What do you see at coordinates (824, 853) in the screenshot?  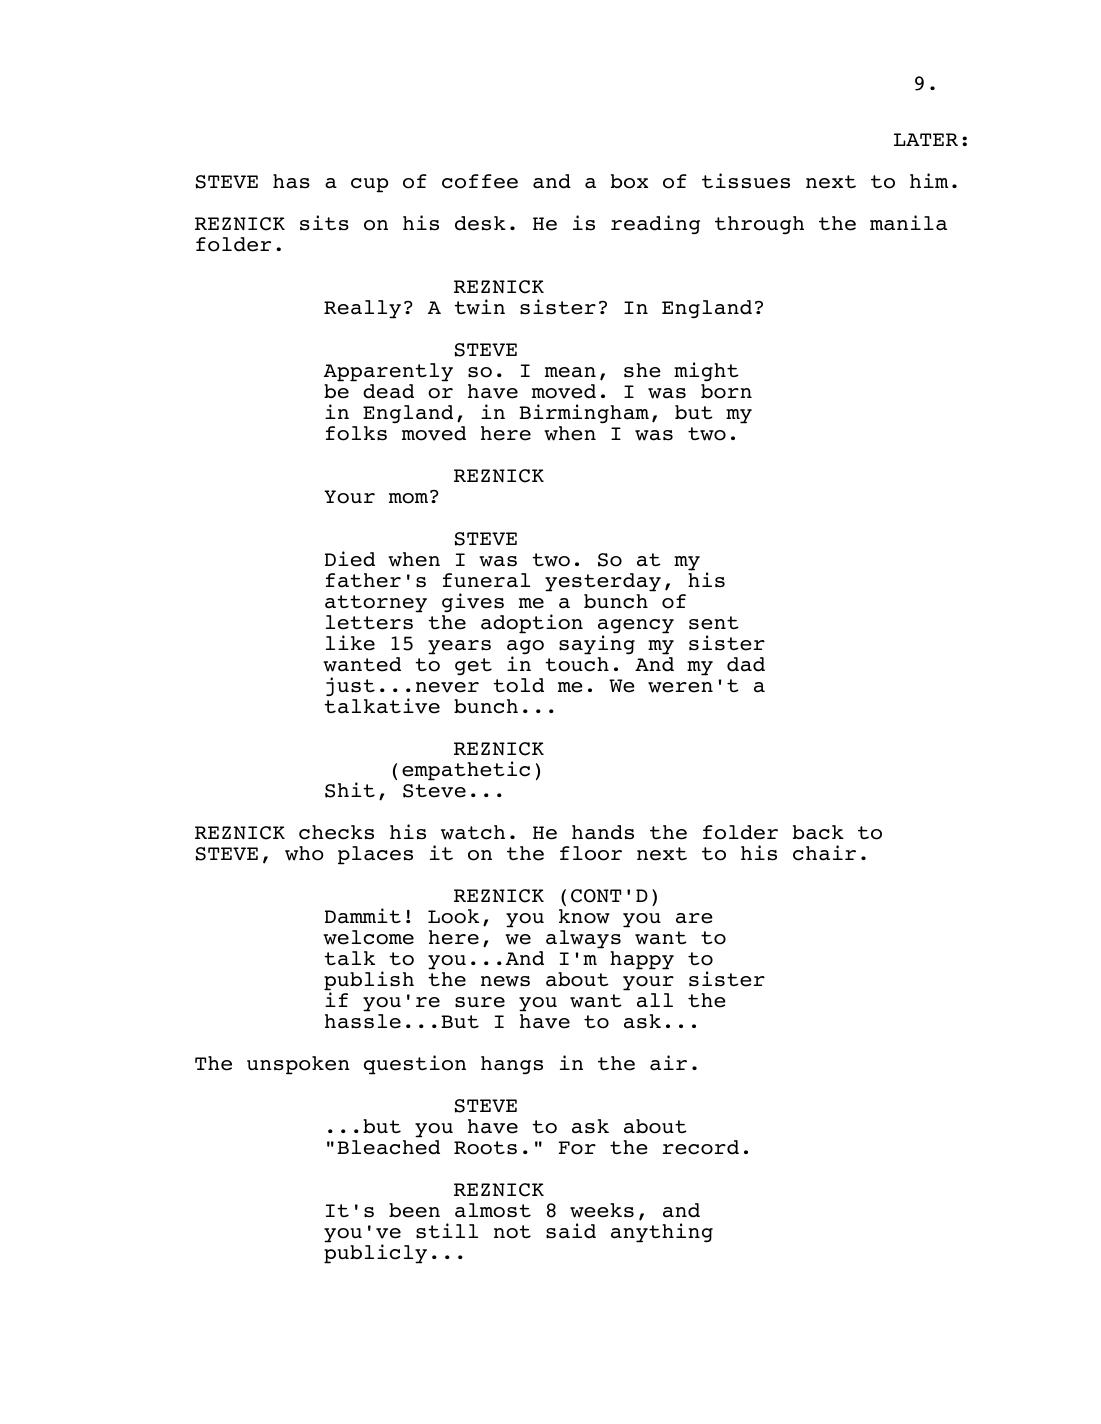 I see `chair` at bounding box center [824, 853].
